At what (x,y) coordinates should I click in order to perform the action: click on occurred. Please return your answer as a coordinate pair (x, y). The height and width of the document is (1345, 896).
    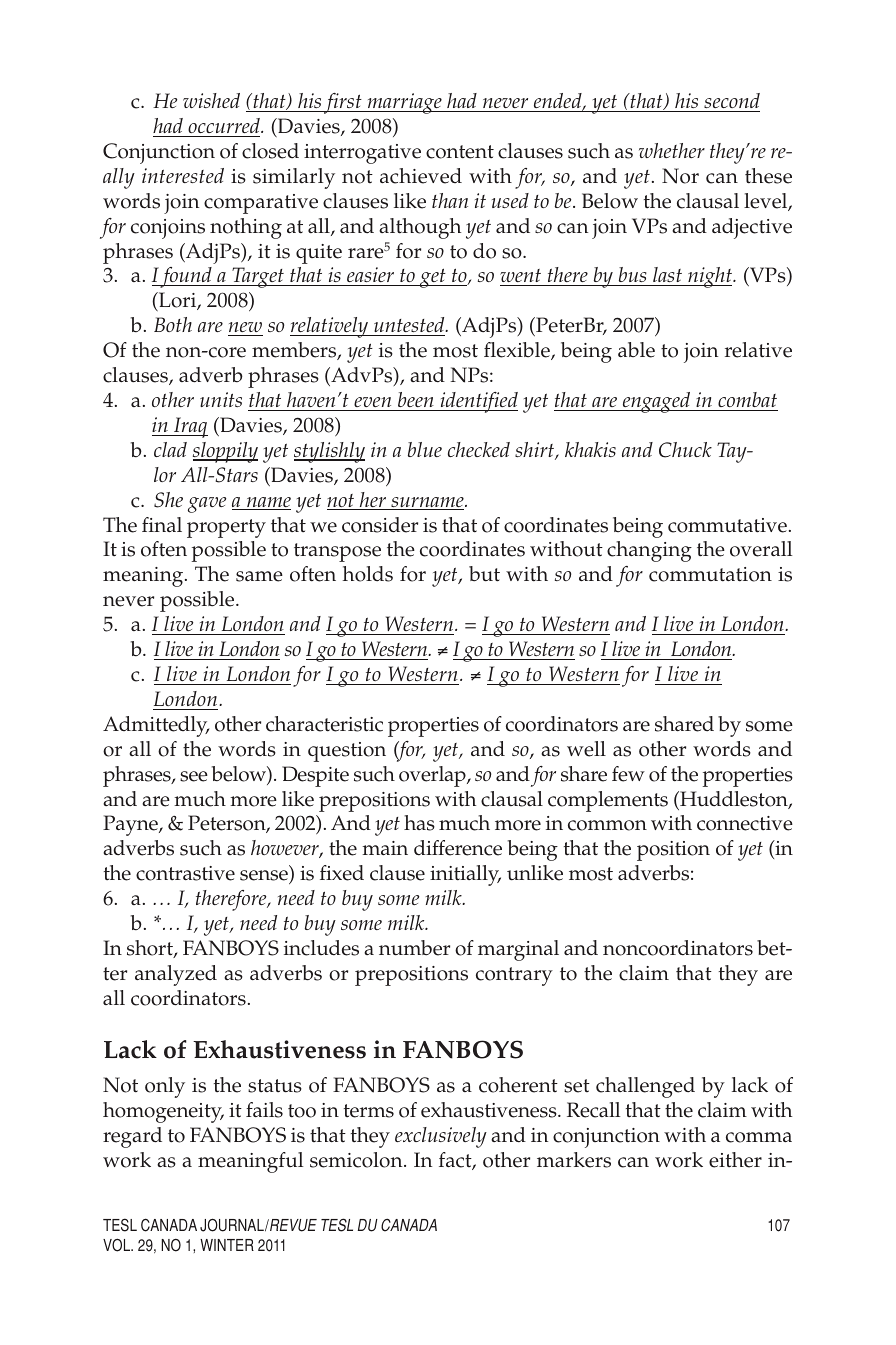
    Looking at the image, I should click on (225, 125).
